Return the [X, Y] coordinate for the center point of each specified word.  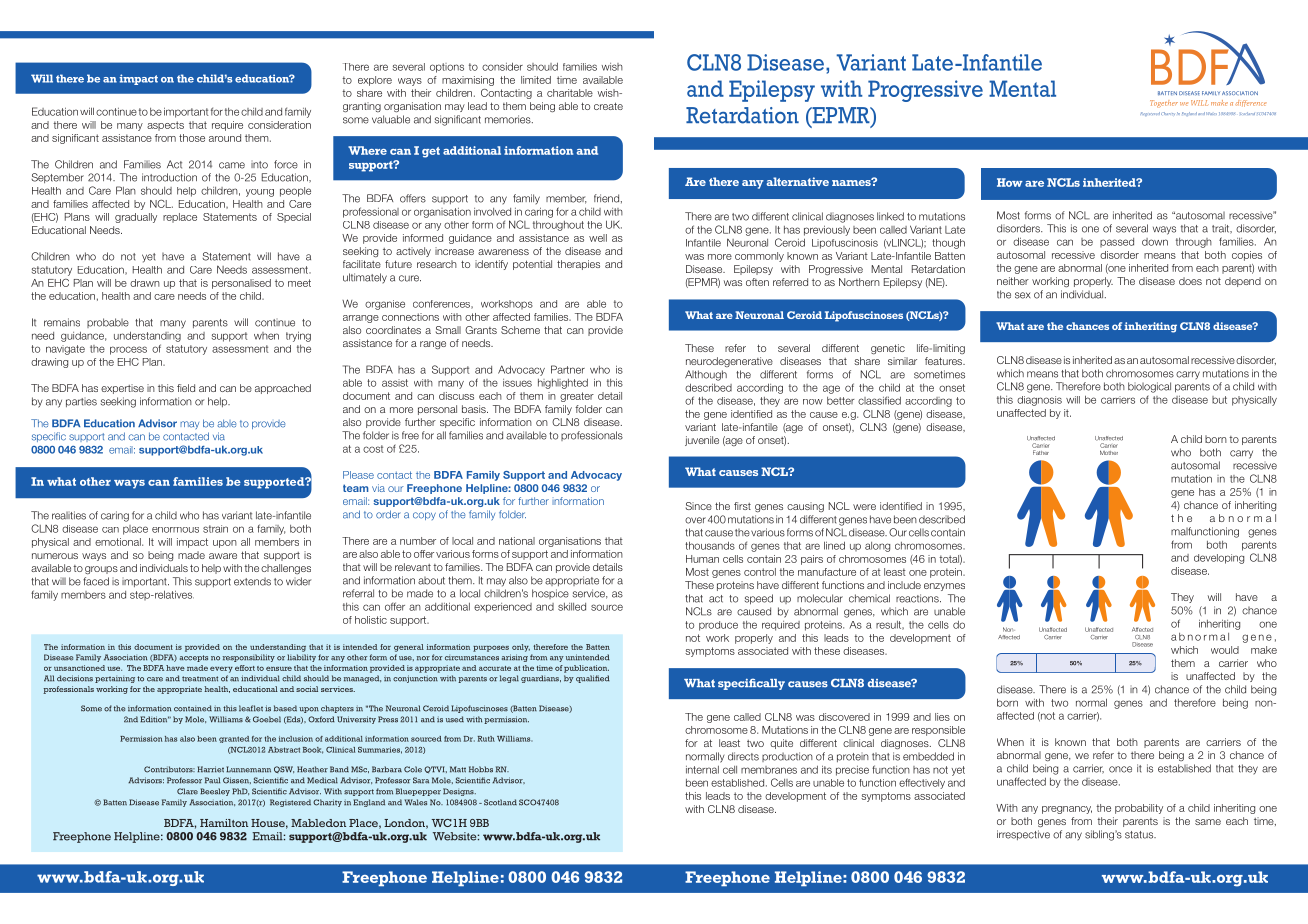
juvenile [702, 441]
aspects [165, 126]
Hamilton [224, 823]
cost [373, 449]
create [608, 106]
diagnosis [1039, 401]
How [1010, 182]
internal [702, 770]
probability [1139, 809]
